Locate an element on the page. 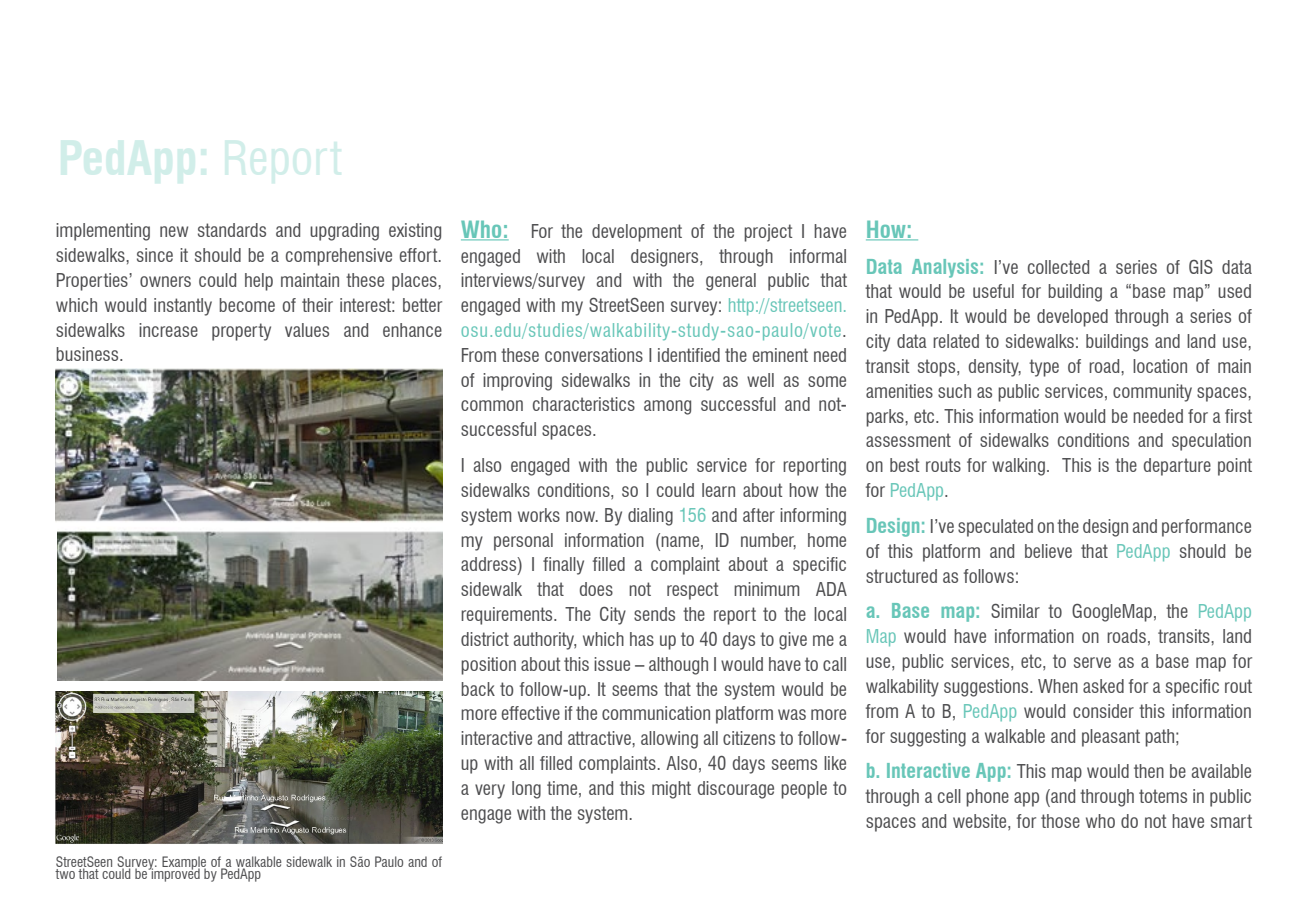  works is located at coordinates (539, 515).
